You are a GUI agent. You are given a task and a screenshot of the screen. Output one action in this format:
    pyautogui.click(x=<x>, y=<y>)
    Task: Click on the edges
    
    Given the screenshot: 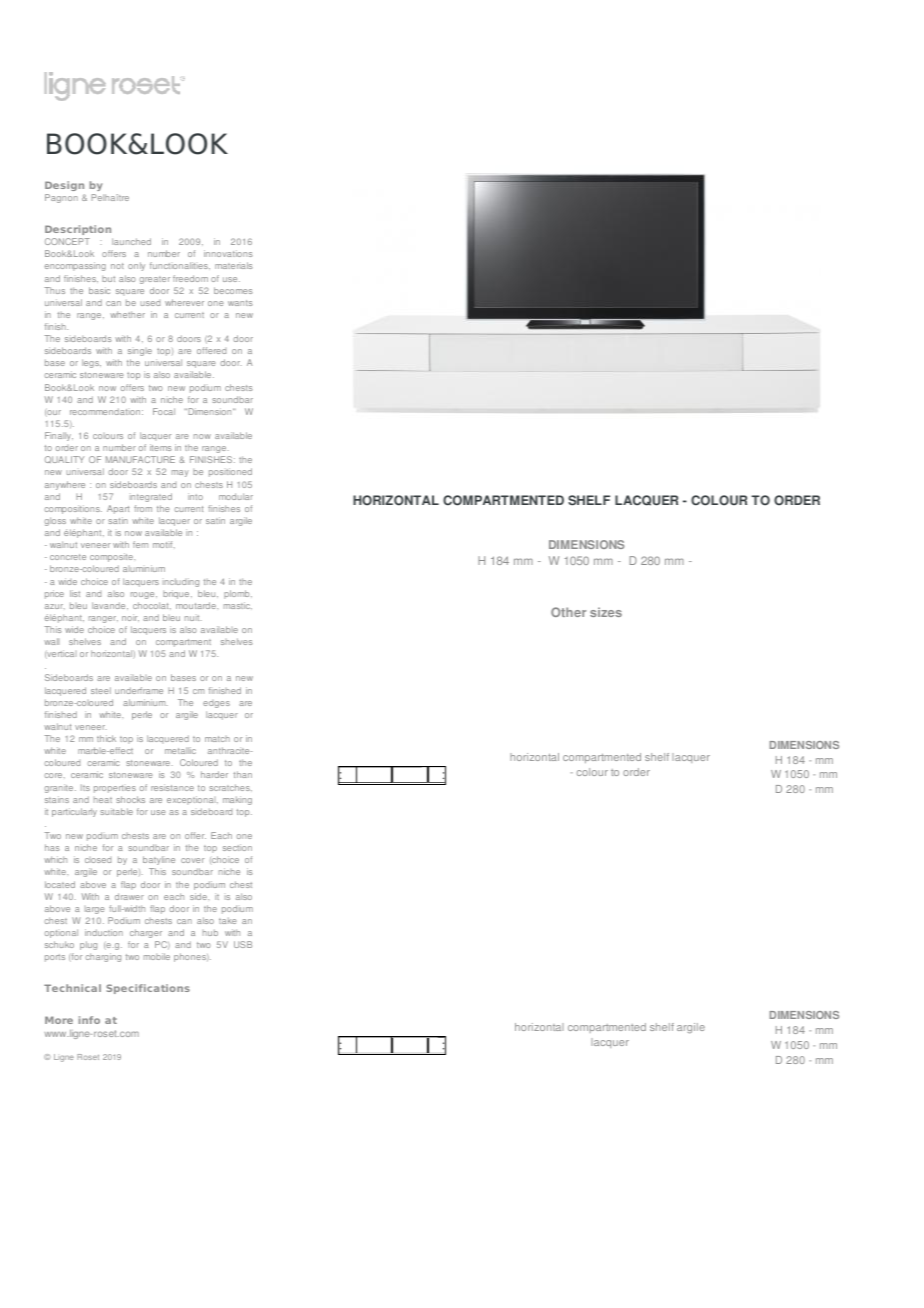 What is the action you would take?
    pyautogui.click(x=216, y=704)
